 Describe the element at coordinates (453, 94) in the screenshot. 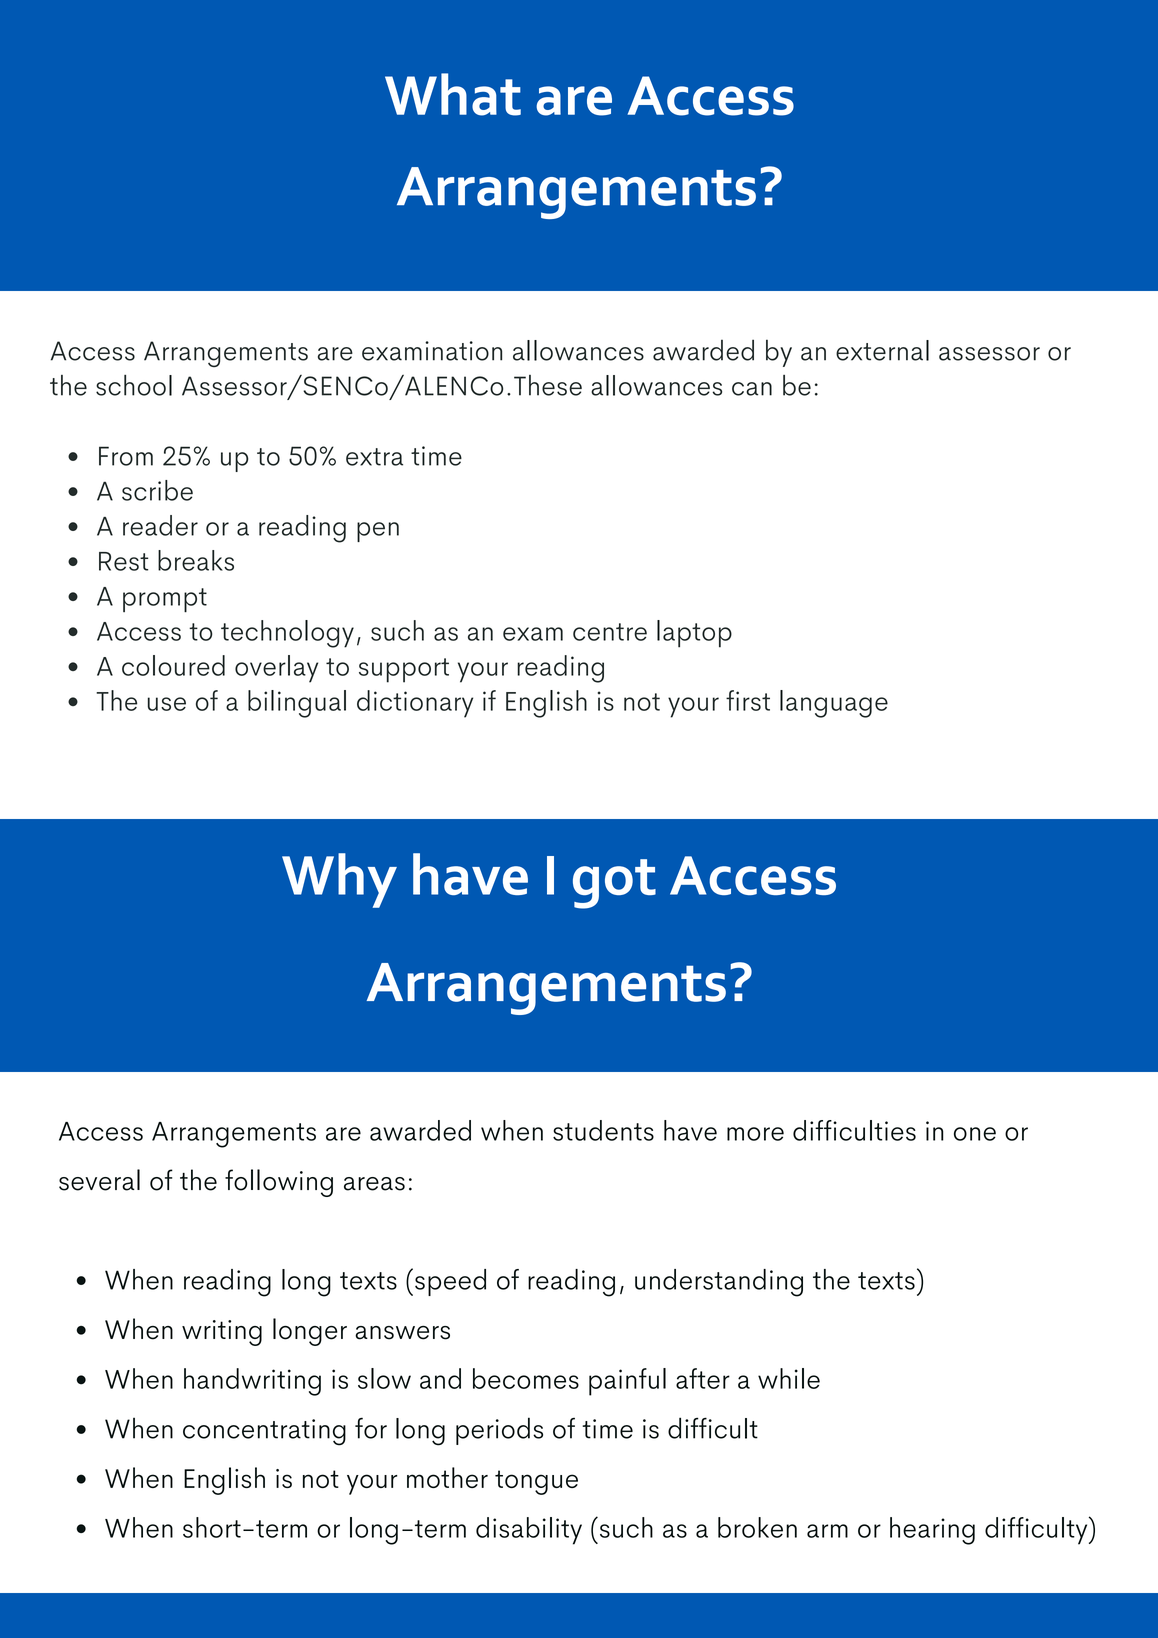

I see `What` at that location.
